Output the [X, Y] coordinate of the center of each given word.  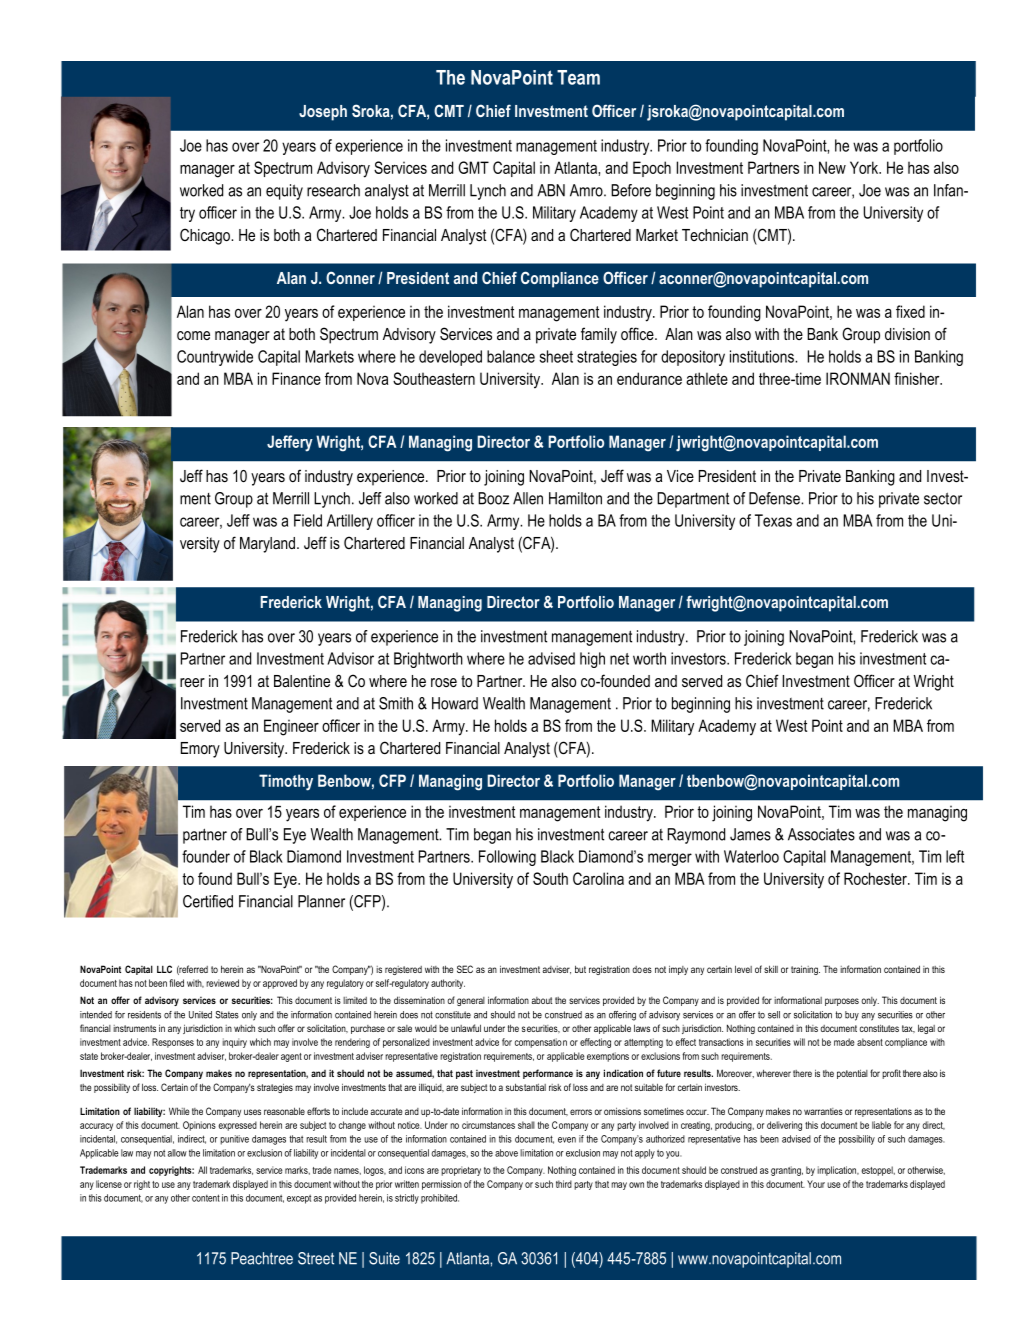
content [206, 1198]
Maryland [269, 545]
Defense [775, 498]
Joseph [323, 113]
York [865, 167]
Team [578, 77]
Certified [208, 901]
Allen [528, 498]
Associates [821, 834]
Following [507, 858]
